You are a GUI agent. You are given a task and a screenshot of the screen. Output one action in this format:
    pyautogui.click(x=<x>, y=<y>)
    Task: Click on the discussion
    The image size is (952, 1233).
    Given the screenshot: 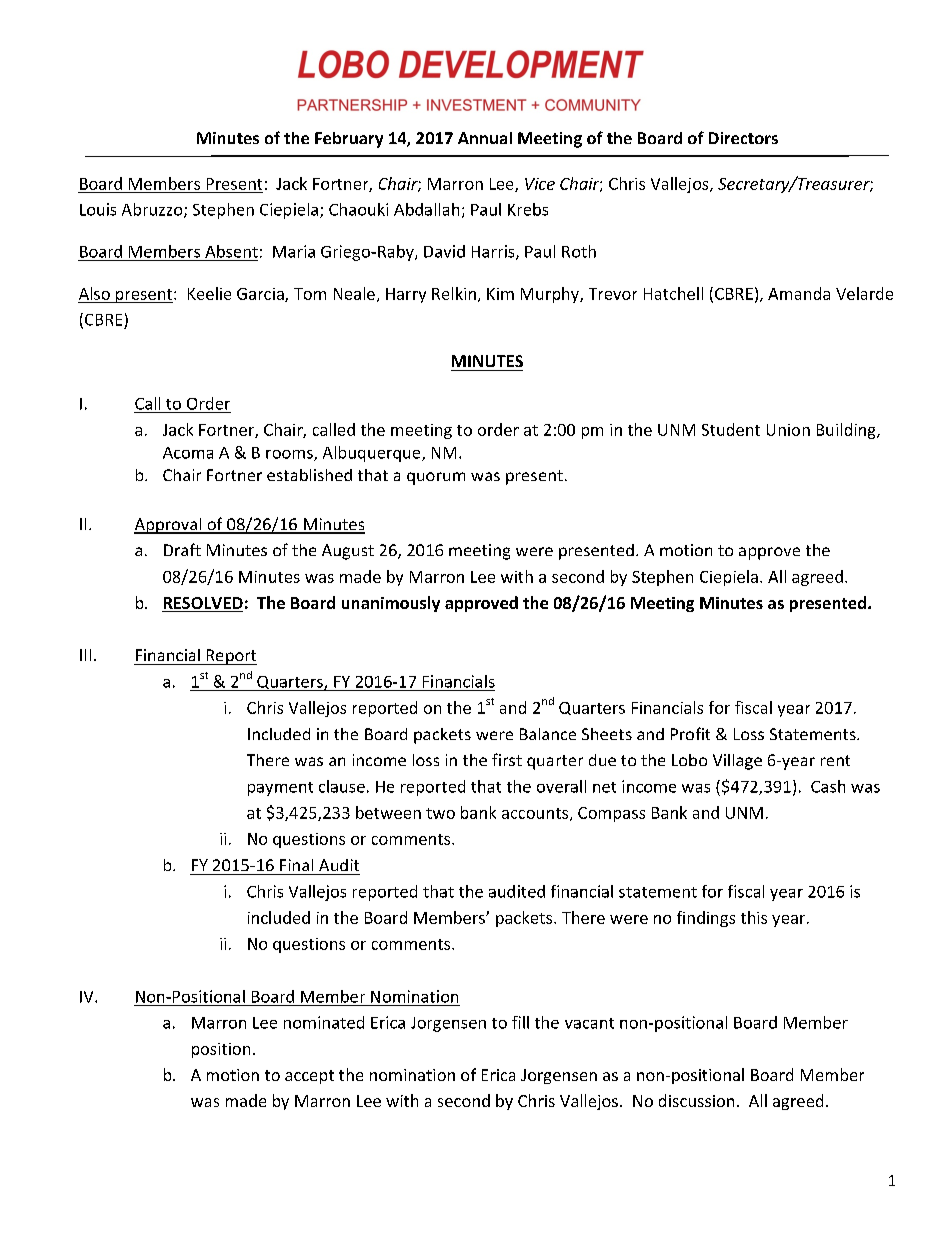 What is the action you would take?
    pyautogui.click(x=696, y=1100)
